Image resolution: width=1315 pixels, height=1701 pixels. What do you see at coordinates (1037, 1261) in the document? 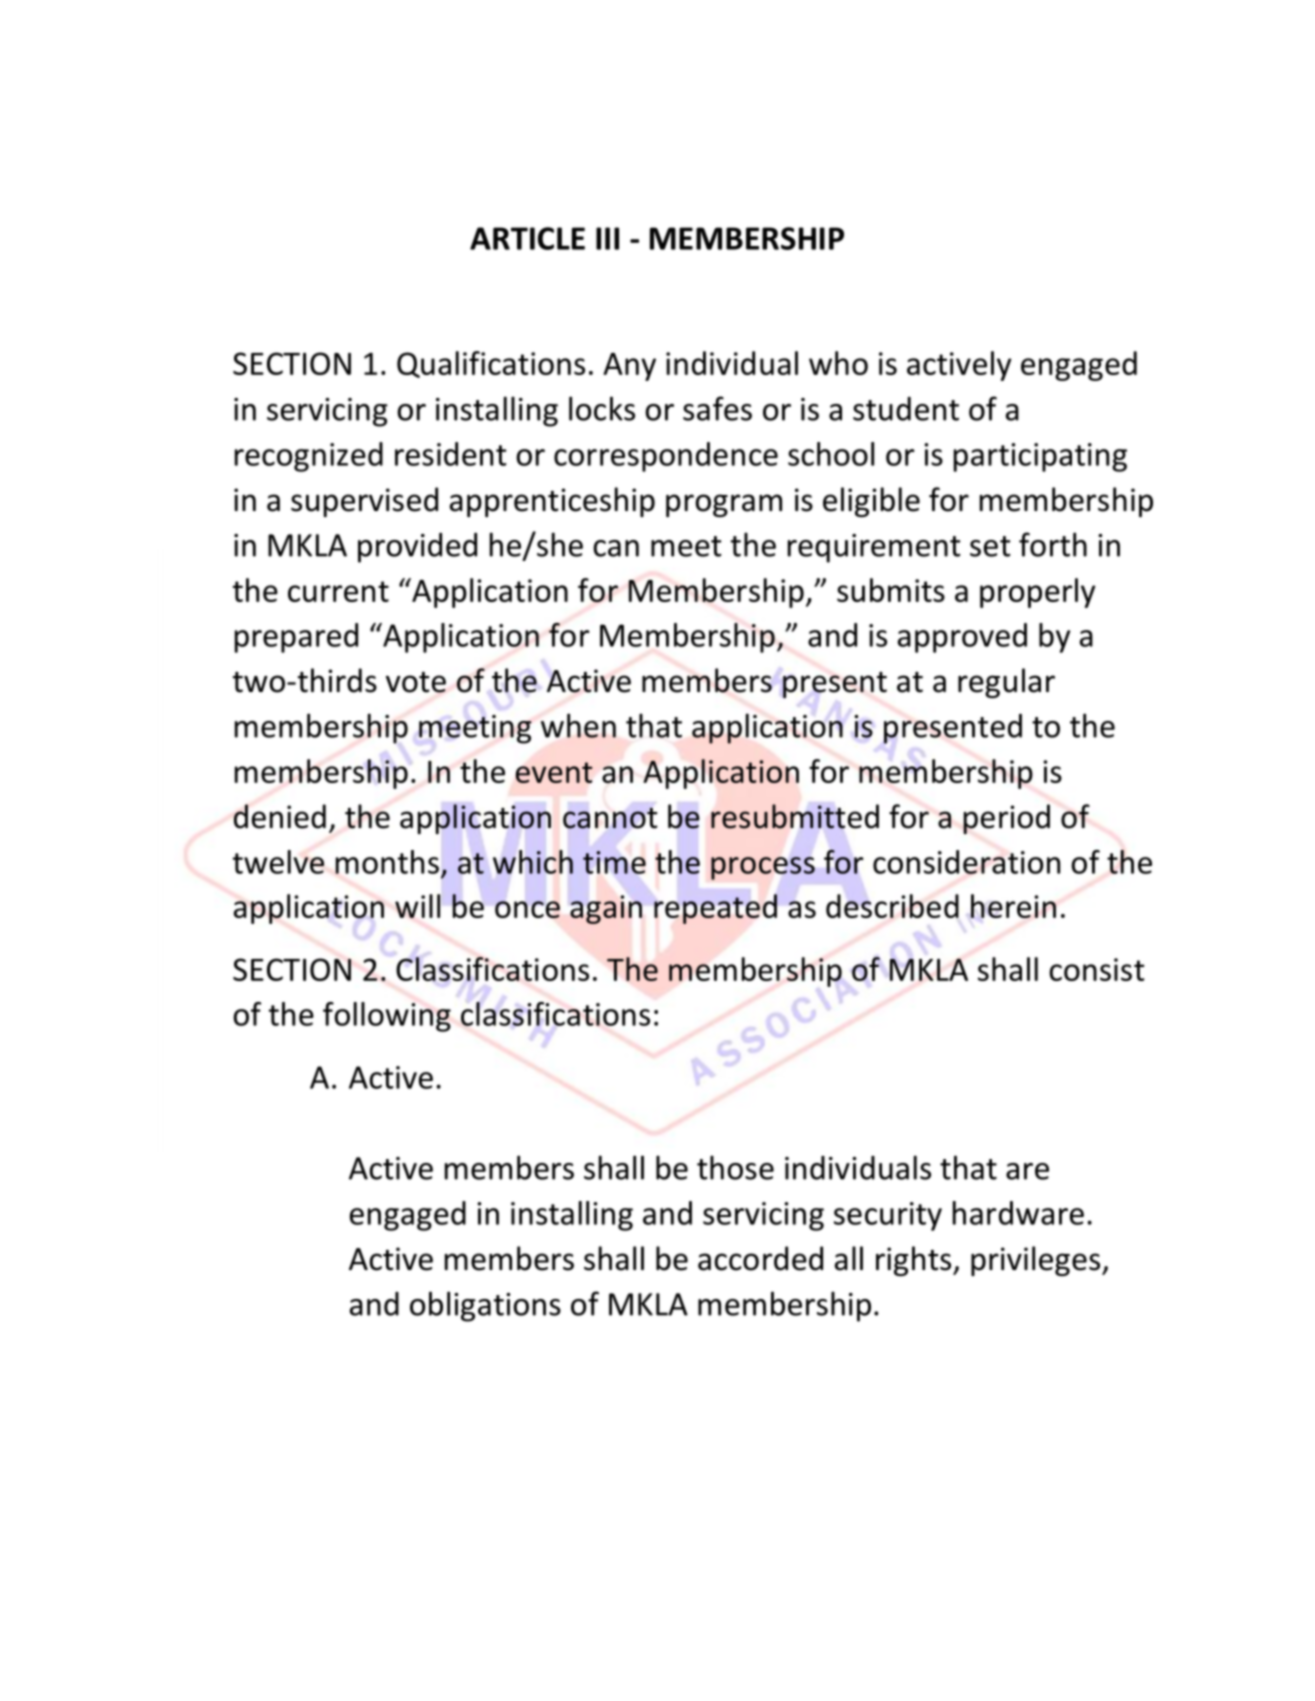
I see `privileges` at bounding box center [1037, 1261].
